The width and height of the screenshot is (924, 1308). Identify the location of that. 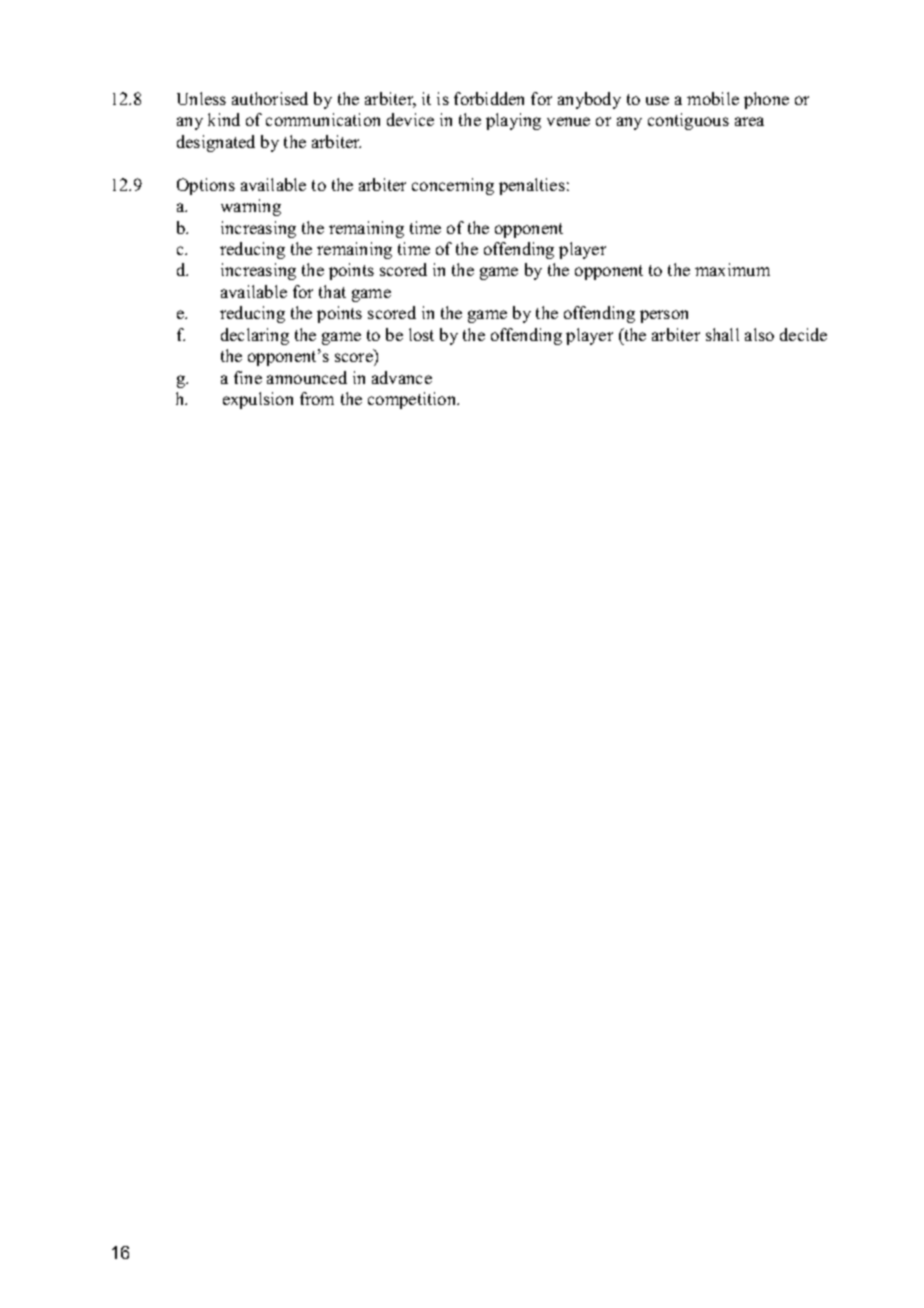
(332, 291).
